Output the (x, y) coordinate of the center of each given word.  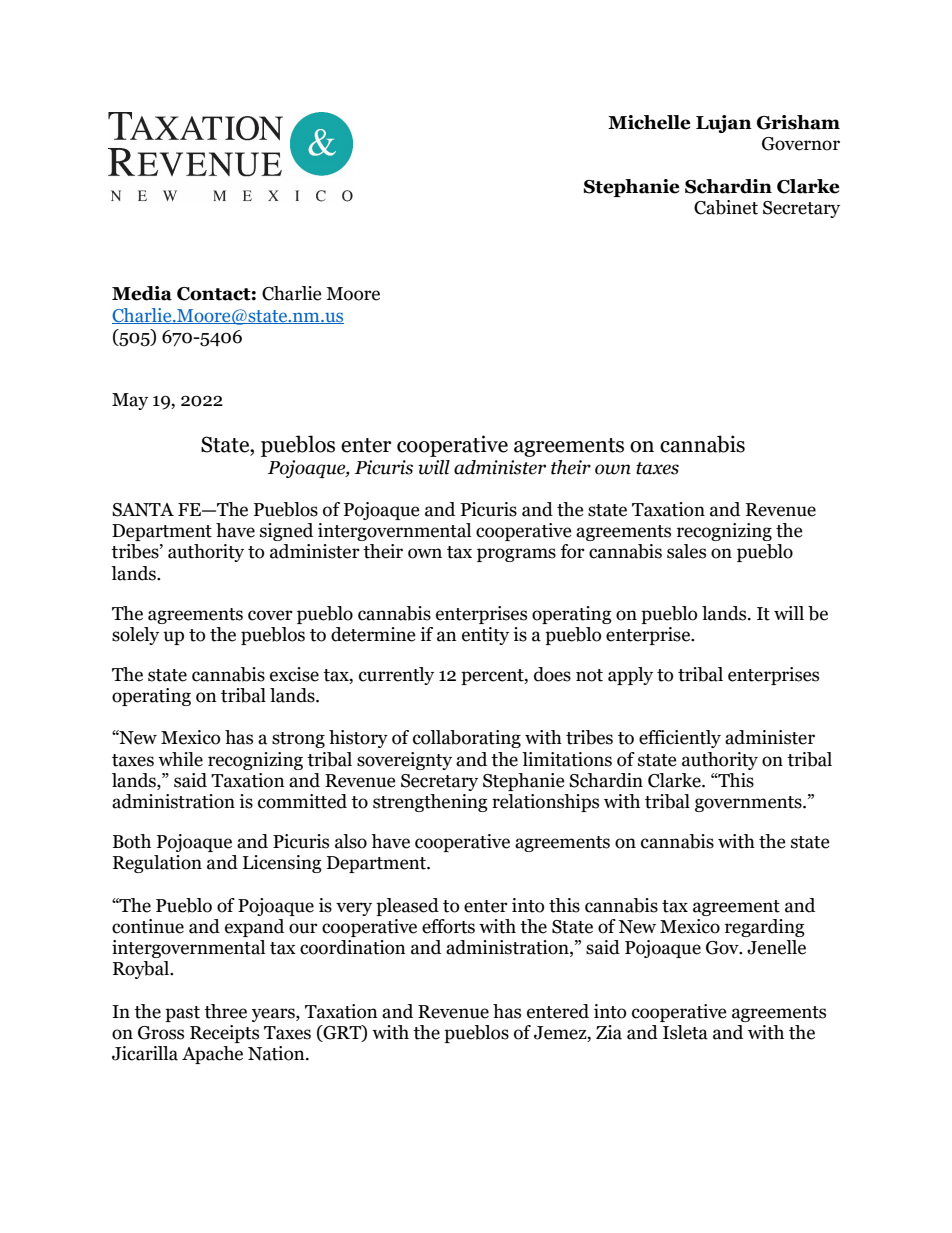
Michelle (649, 122)
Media (142, 293)
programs (516, 555)
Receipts (224, 1034)
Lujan (724, 124)
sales (686, 551)
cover (270, 615)
